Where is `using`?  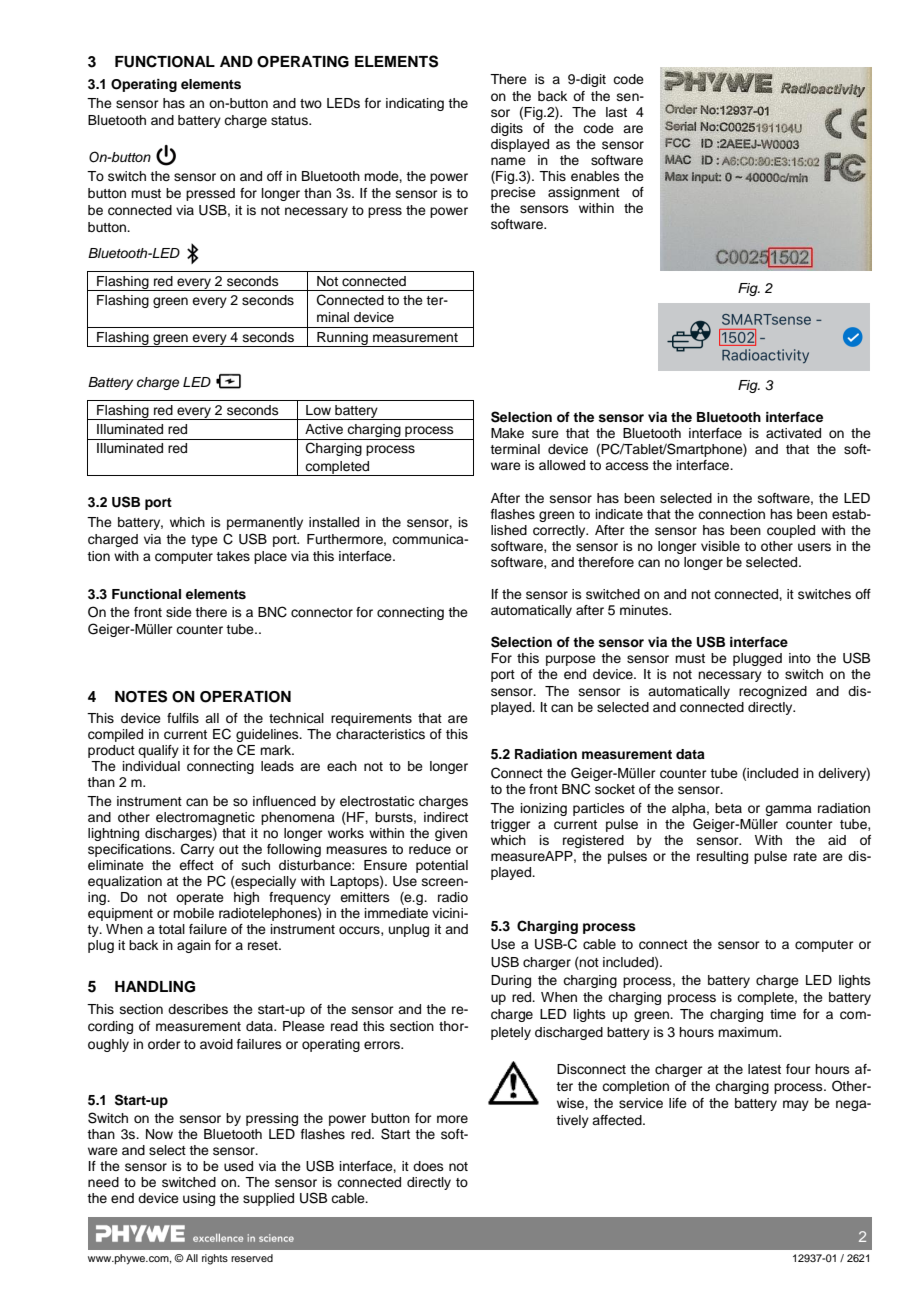
using is located at coordinates (199, 1199).
